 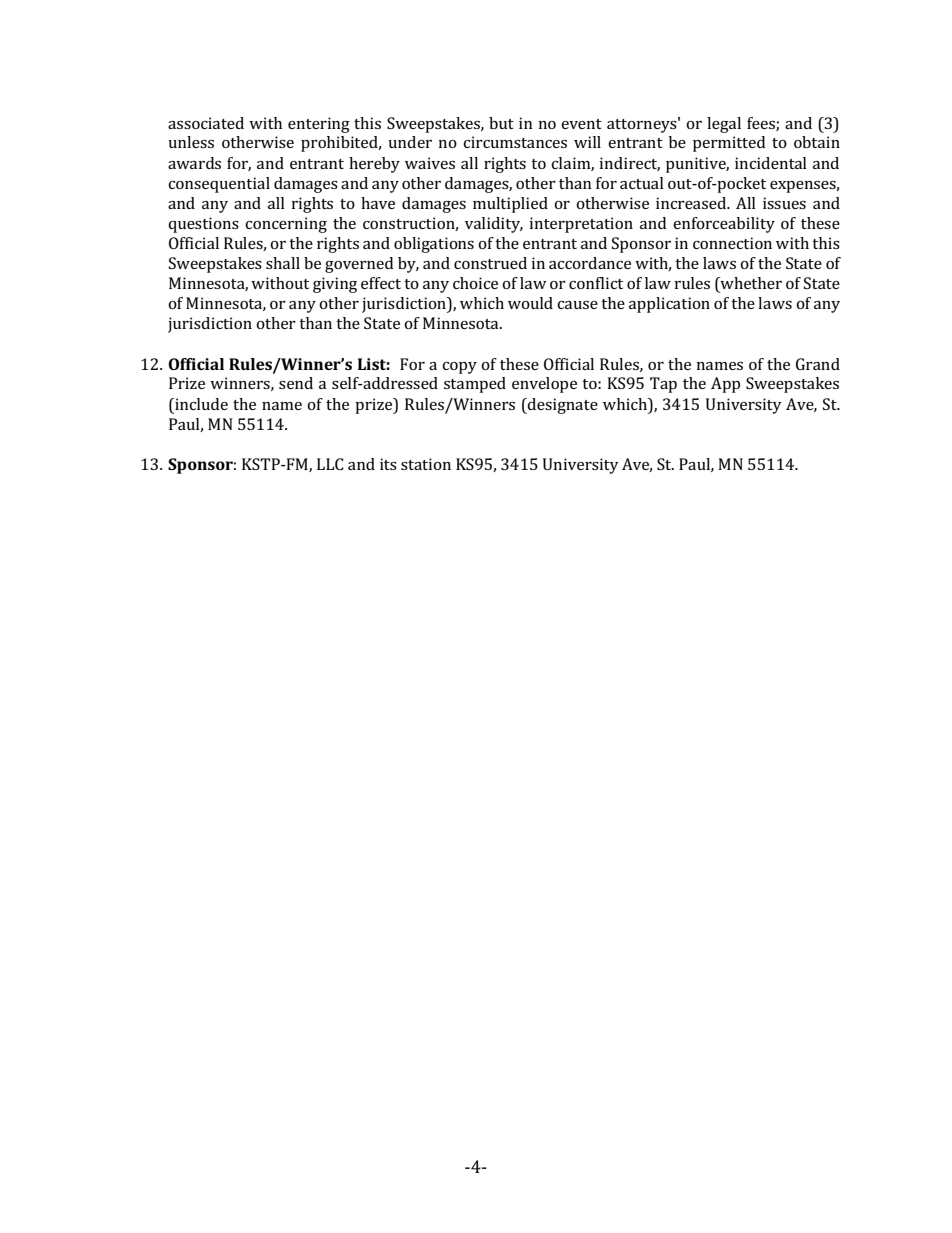 I want to click on designate, so click(x=562, y=406).
